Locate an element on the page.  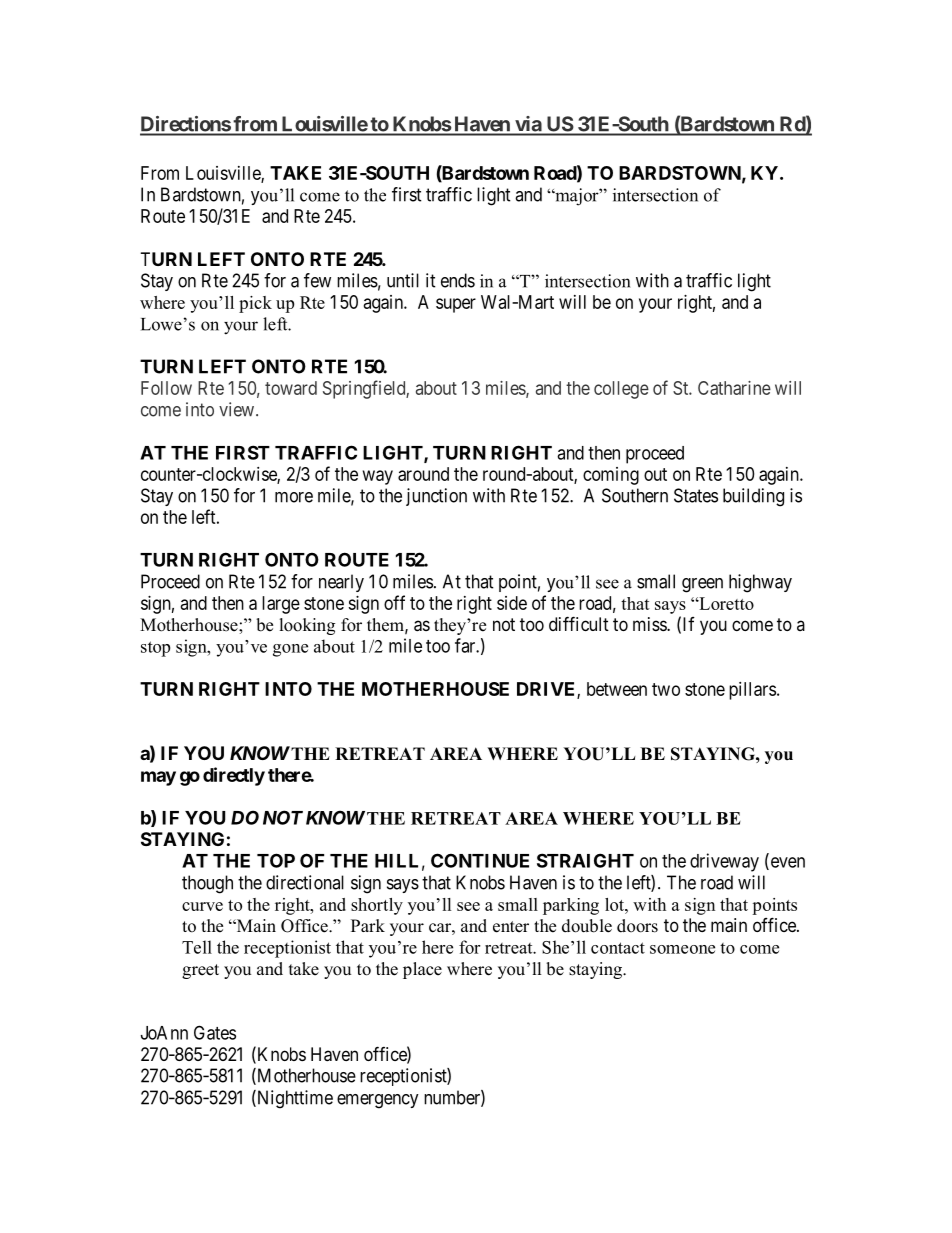
college is located at coordinates (621, 390).
